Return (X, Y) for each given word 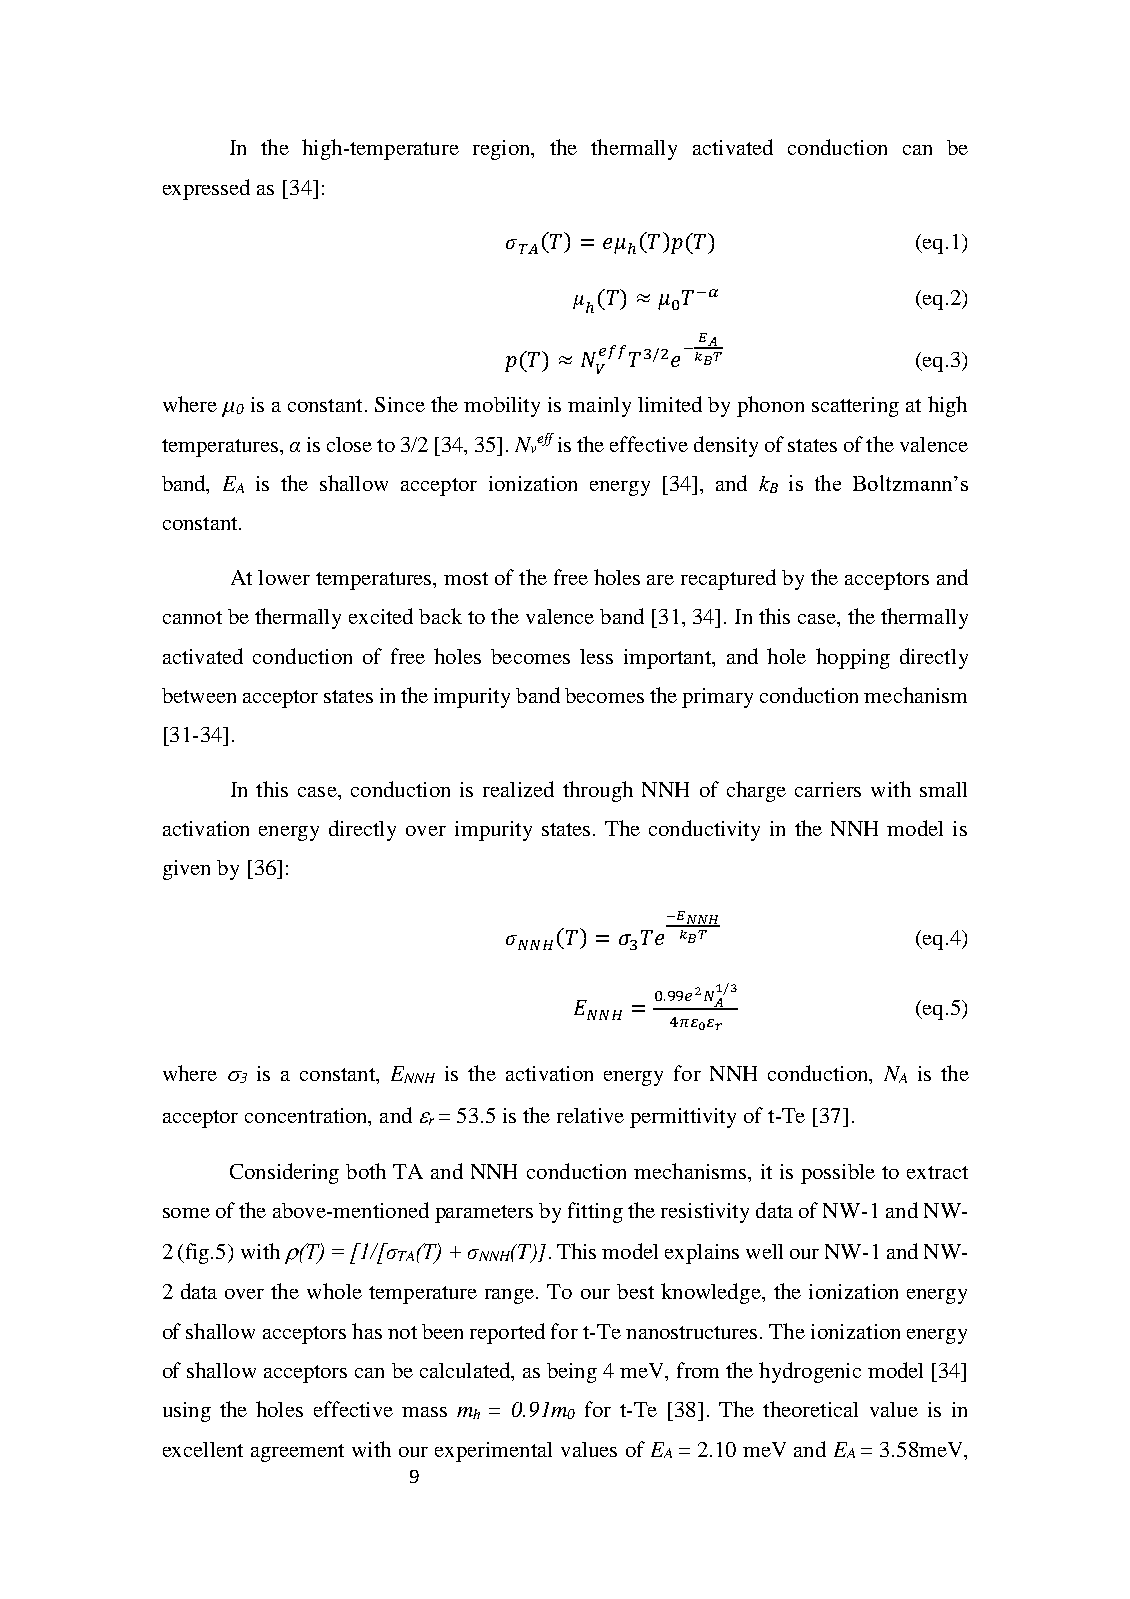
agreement (297, 1453)
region (503, 150)
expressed (206, 189)
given (186, 870)
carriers (828, 789)
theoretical (810, 1409)
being (572, 1373)
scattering (855, 407)
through (598, 791)
